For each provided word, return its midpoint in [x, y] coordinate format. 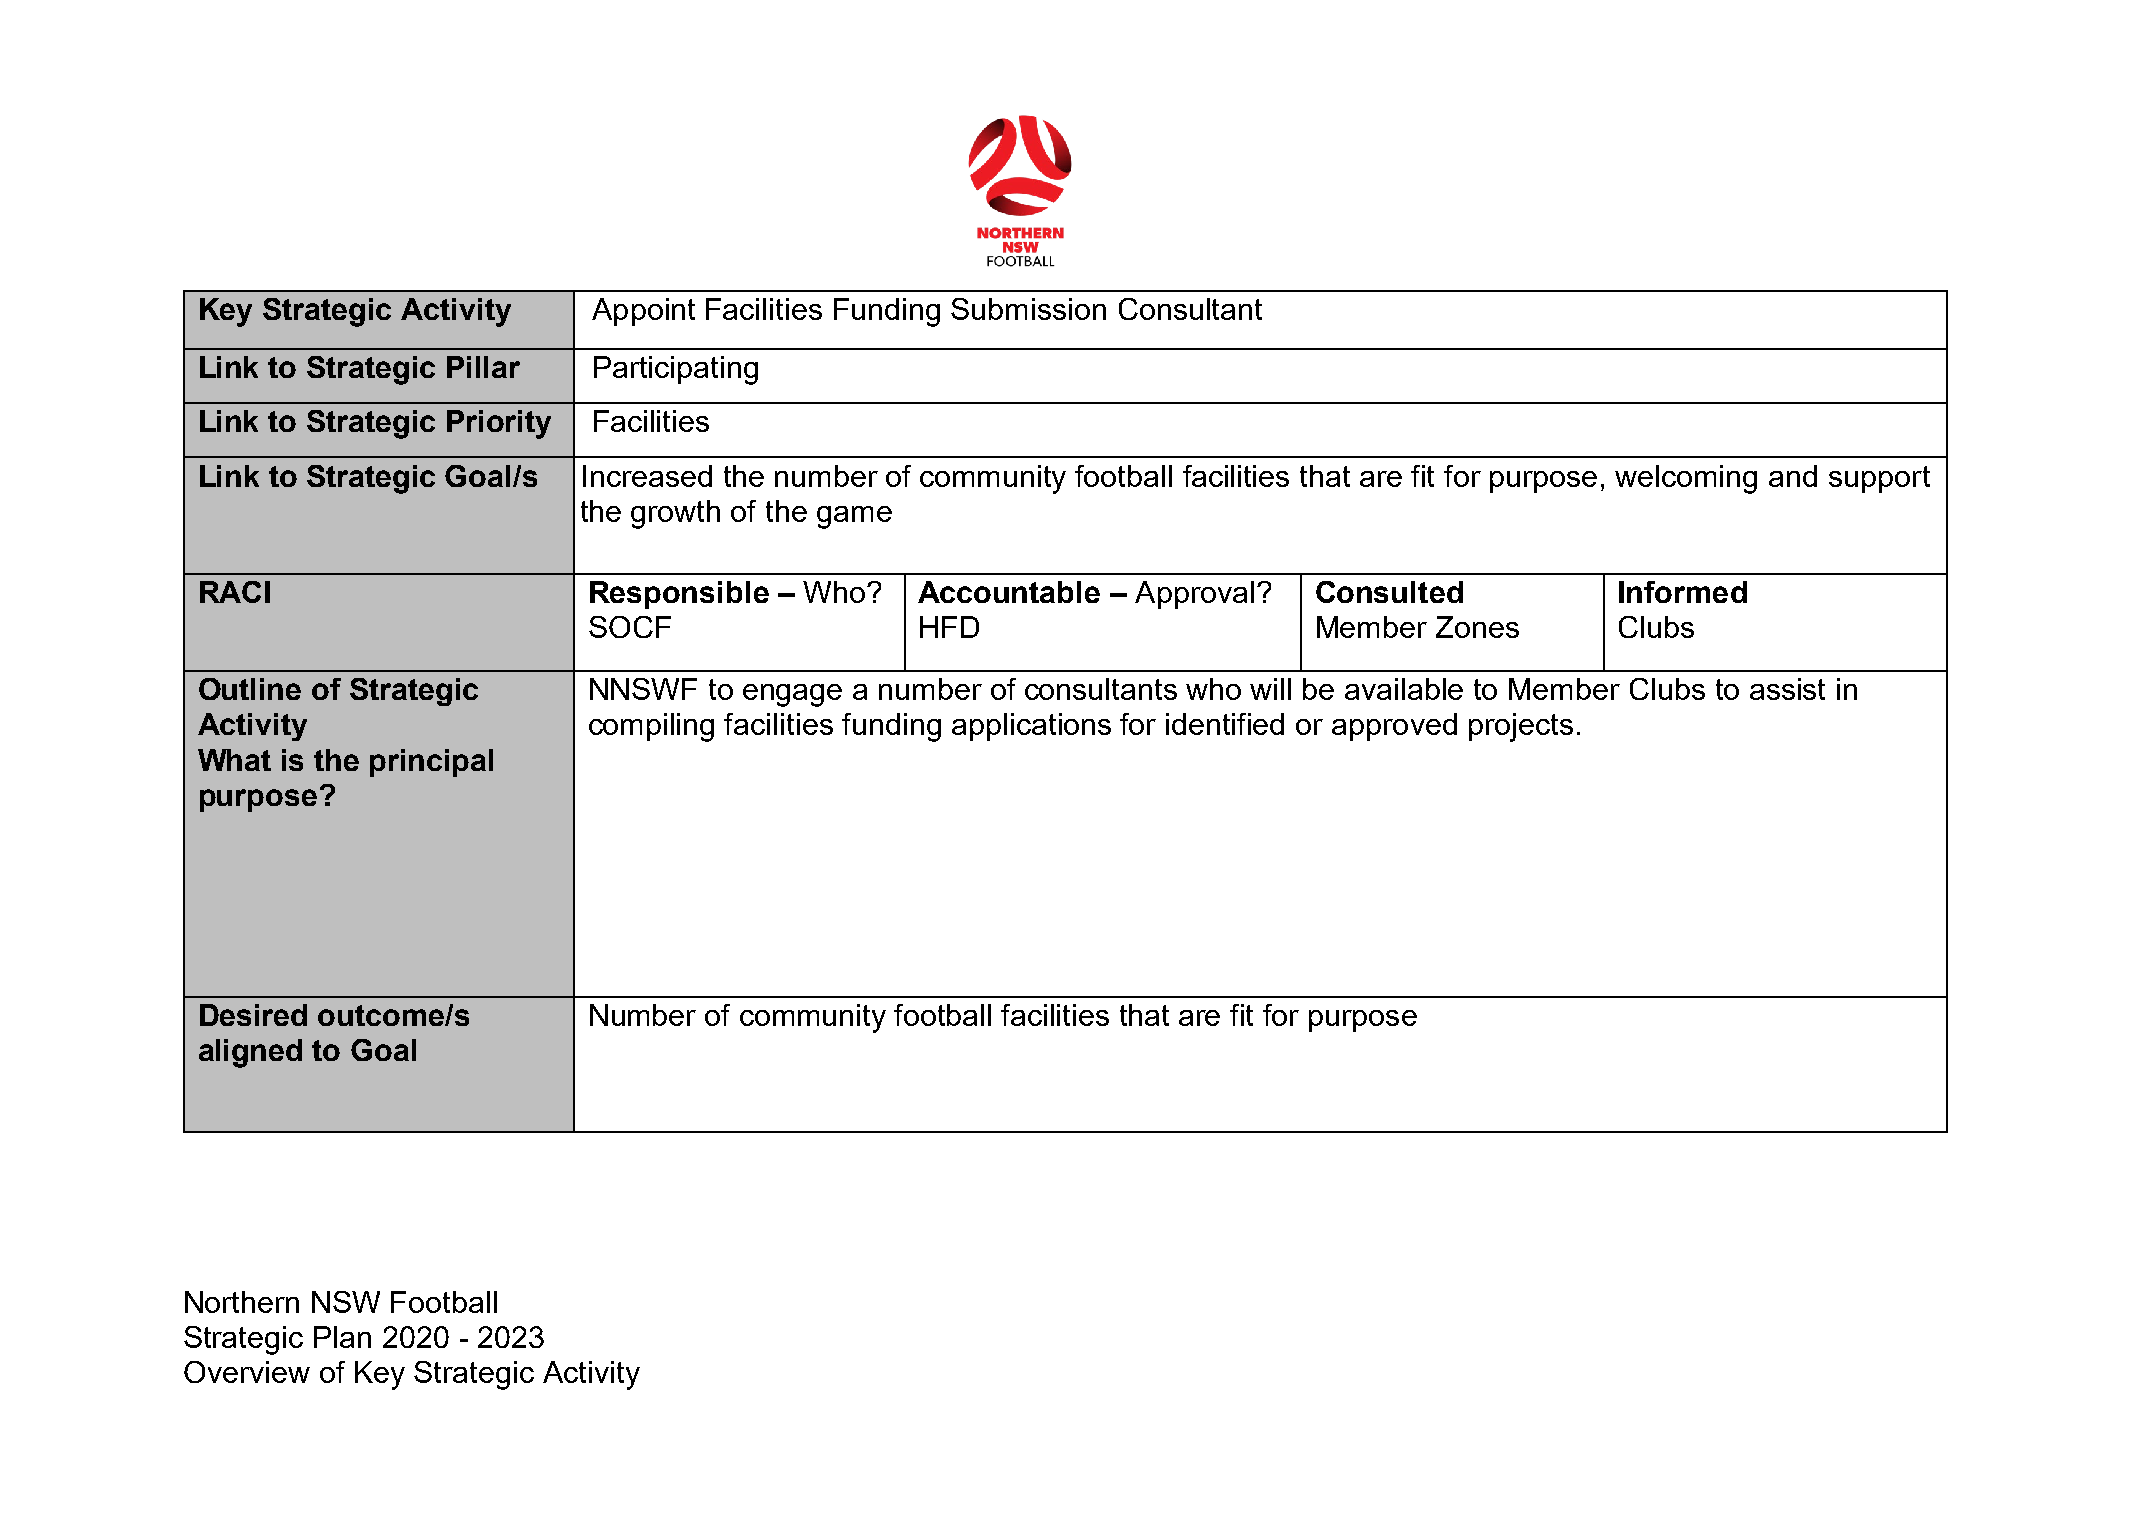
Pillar [483, 367]
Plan [342, 1337]
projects [1521, 727]
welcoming [1686, 479]
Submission [1028, 309]
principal [431, 763]
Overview [247, 1372]
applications [1031, 727]
